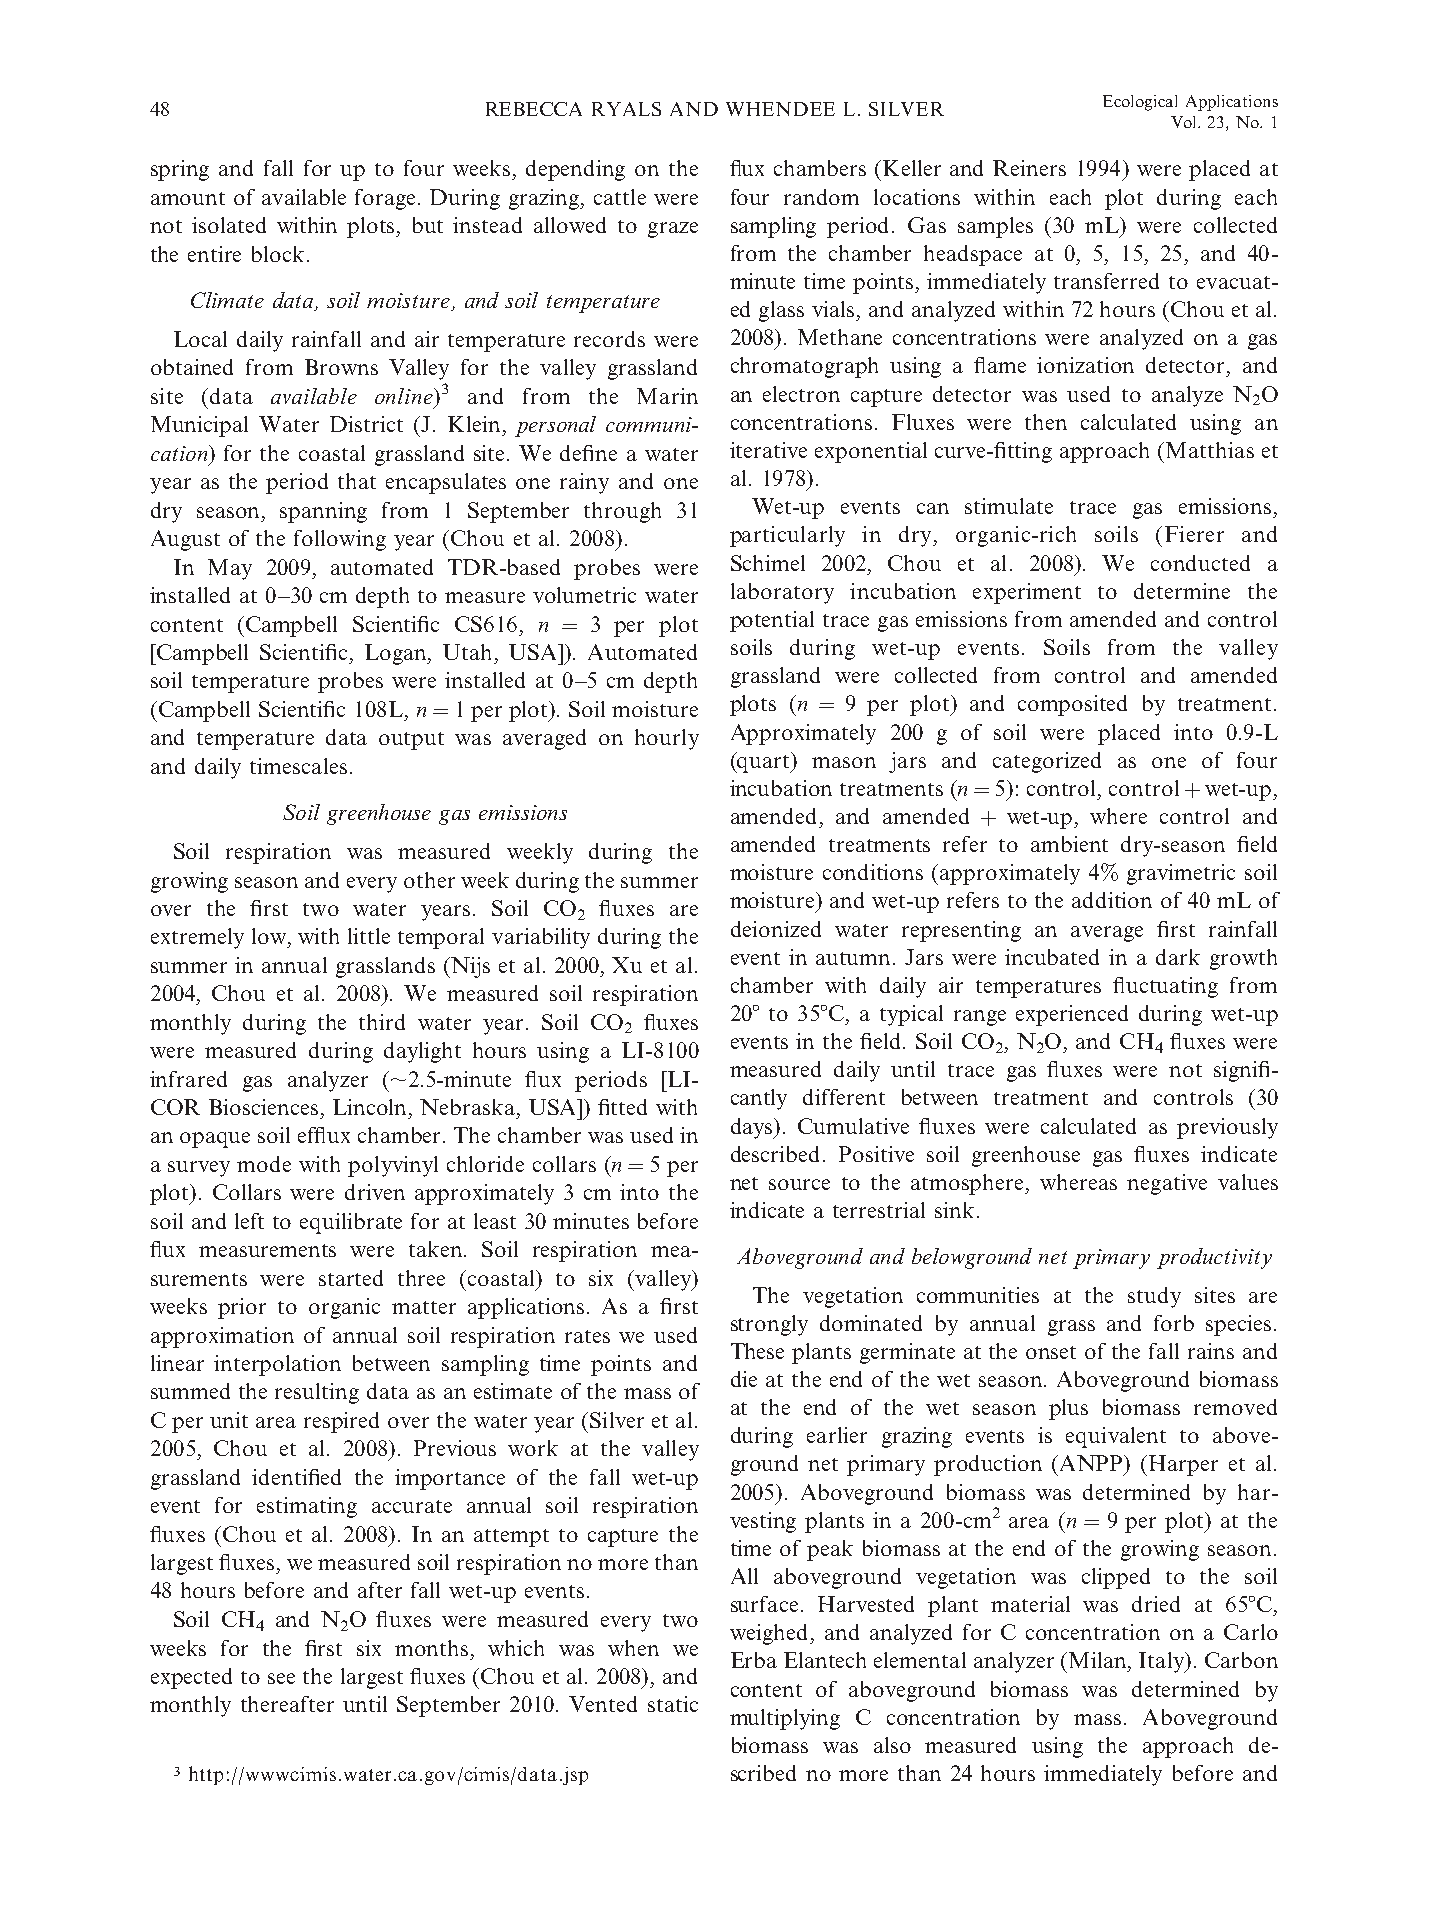  Describe the element at coordinates (673, 230) in the document. I see `graze` at that location.
